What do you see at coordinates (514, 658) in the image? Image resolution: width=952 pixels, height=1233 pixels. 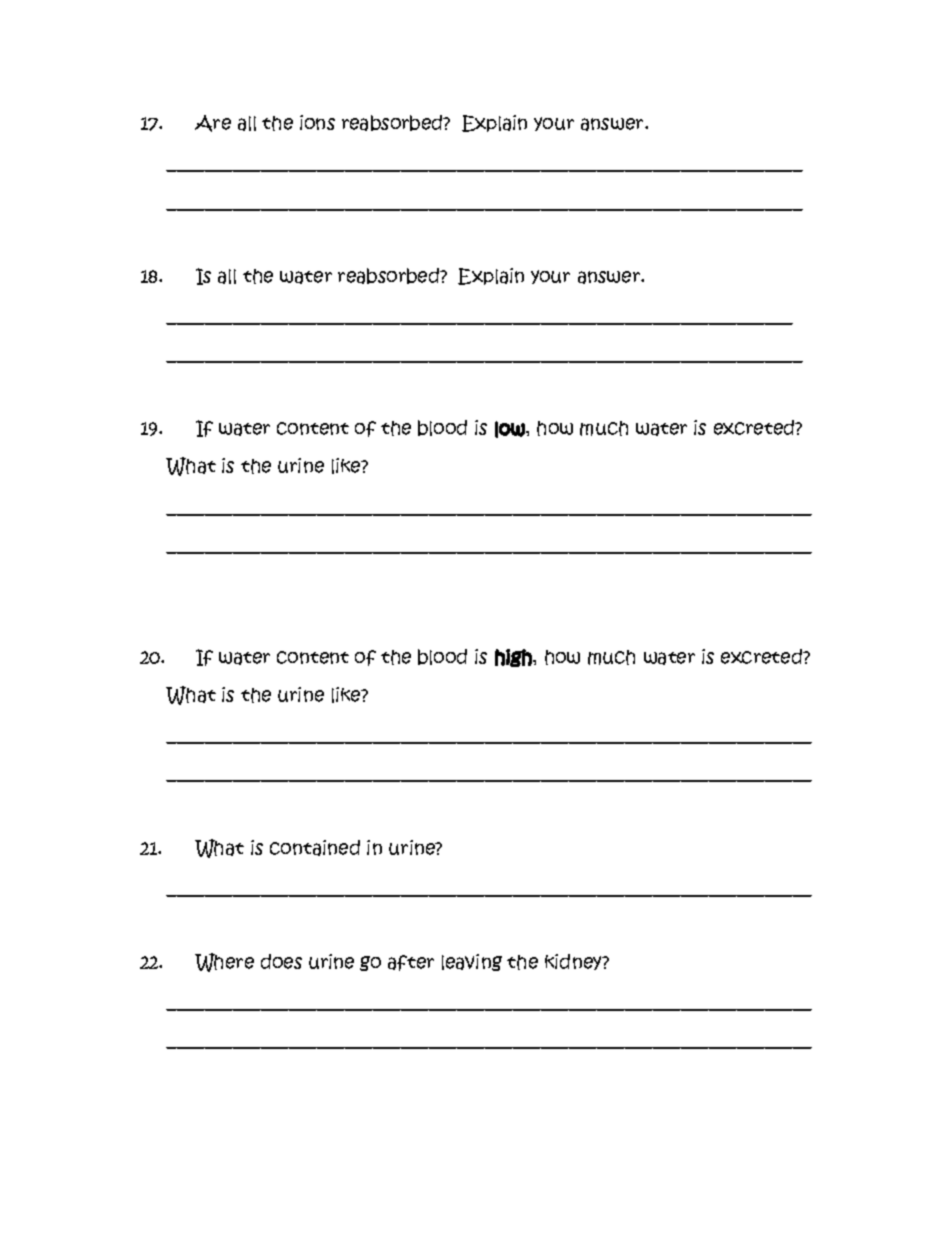 I see `high` at bounding box center [514, 658].
